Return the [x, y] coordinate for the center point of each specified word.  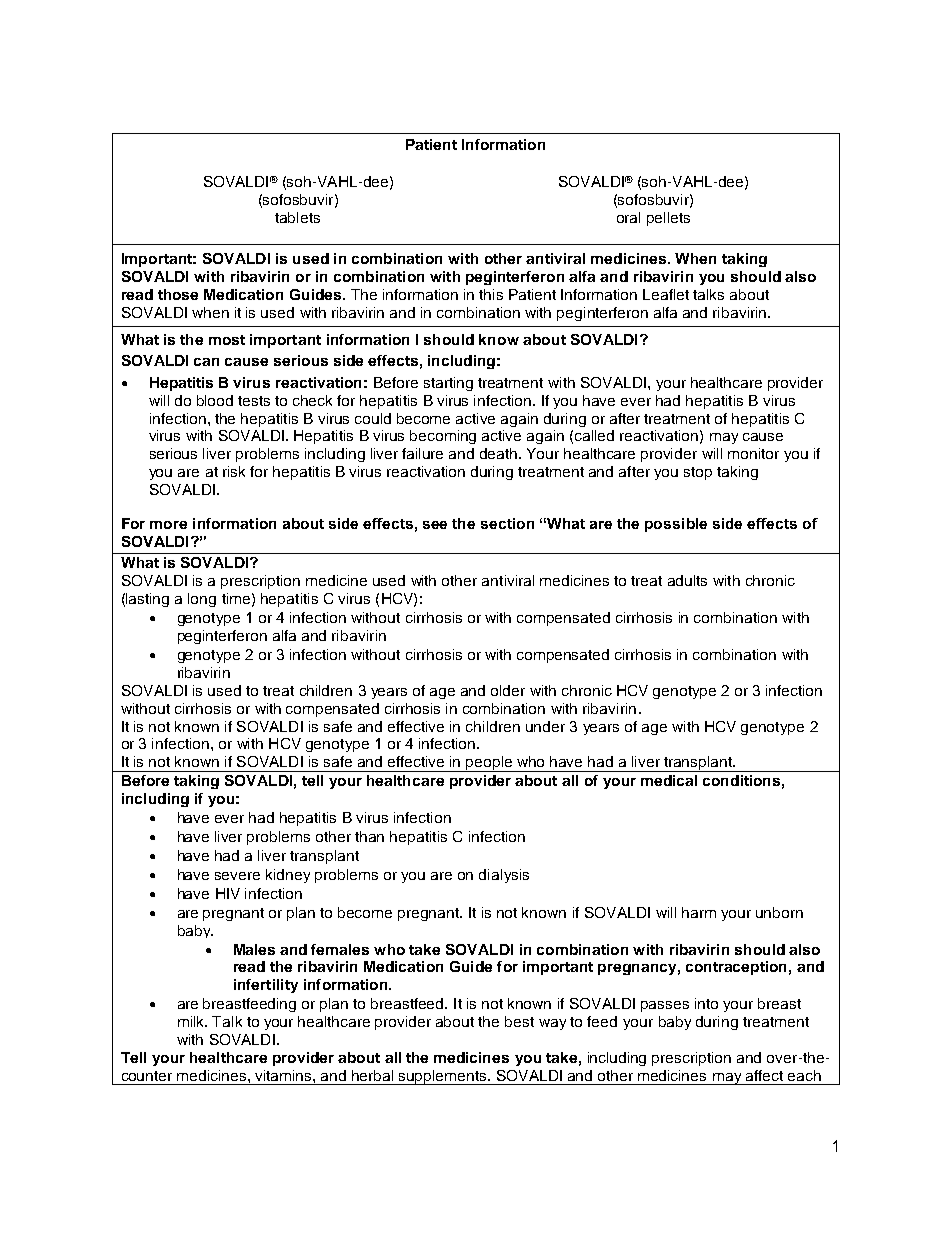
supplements [443, 1077]
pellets [668, 219]
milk [192, 1021]
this [491, 294]
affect [764, 1075]
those [178, 294]
